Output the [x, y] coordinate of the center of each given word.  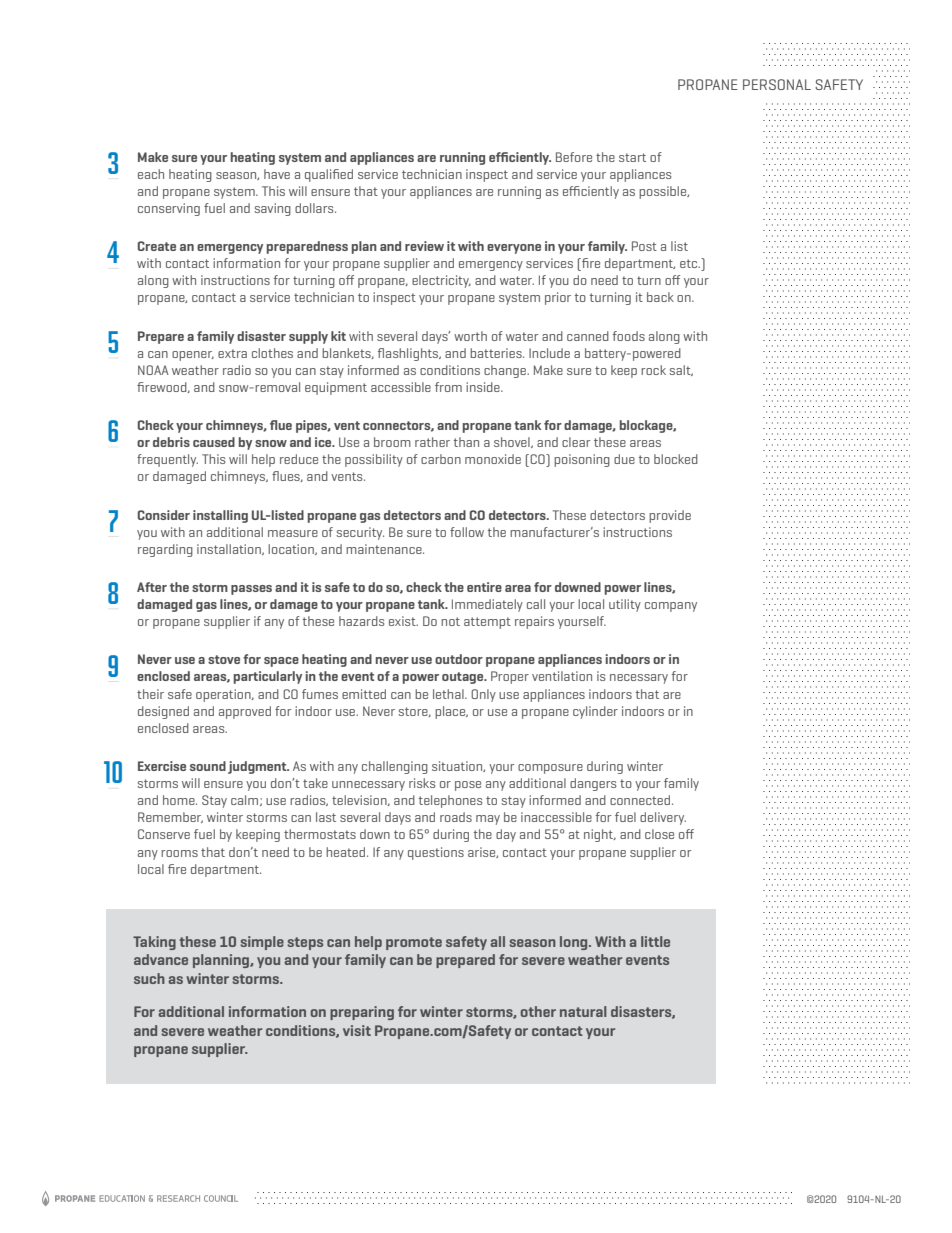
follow [467, 532]
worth [470, 336]
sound [208, 766]
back [660, 297]
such [149, 978]
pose [468, 786]
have [277, 174]
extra [232, 353]
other [538, 1011]
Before [574, 157]
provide [670, 516]
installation [230, 549]
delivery [663, 818]
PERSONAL [777, 84]
